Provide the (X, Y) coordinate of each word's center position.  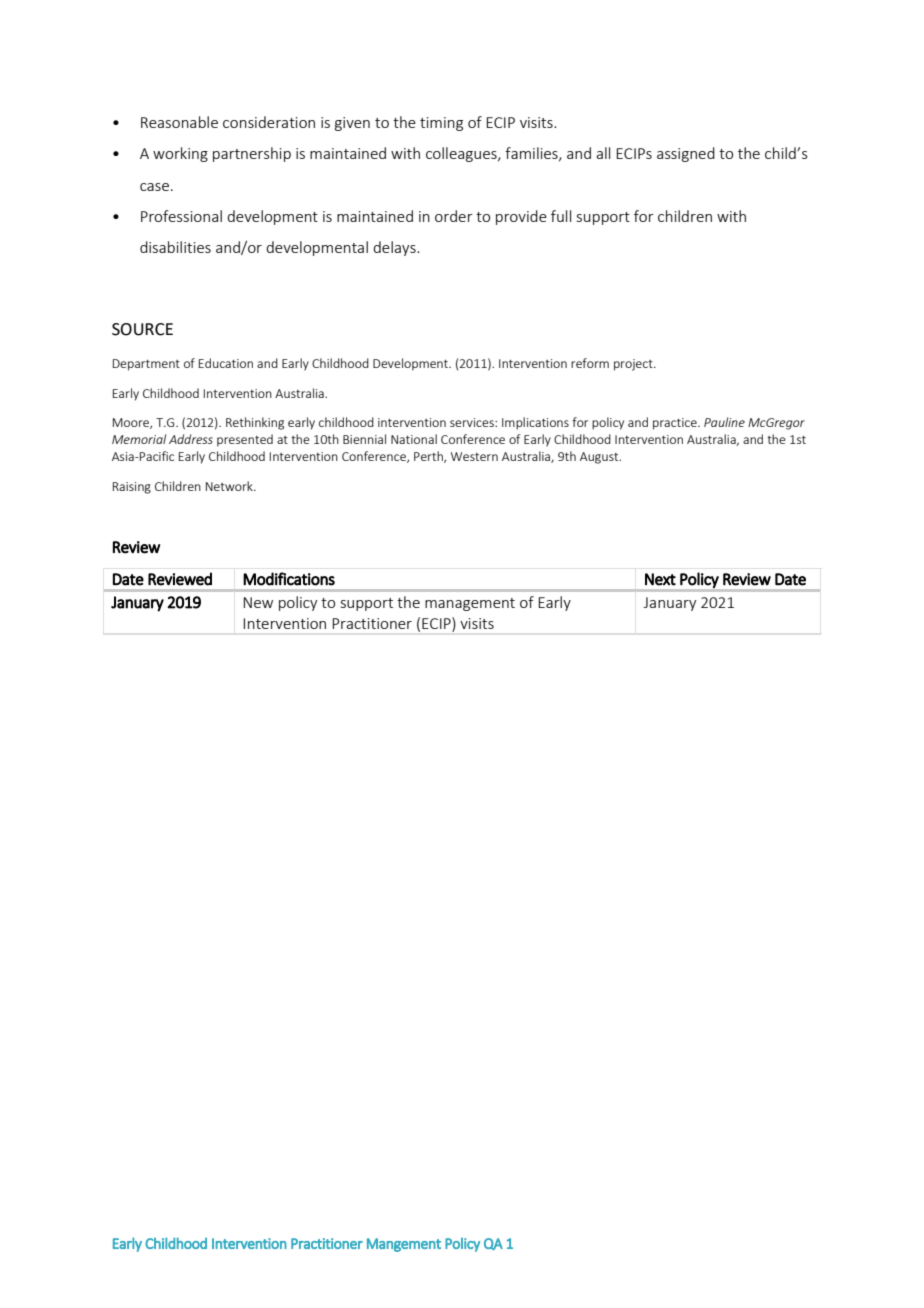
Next (660, 579)
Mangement (404, 1245)
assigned (686, 154)
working (180, 154)
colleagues (462, 154)
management (470, 604)
